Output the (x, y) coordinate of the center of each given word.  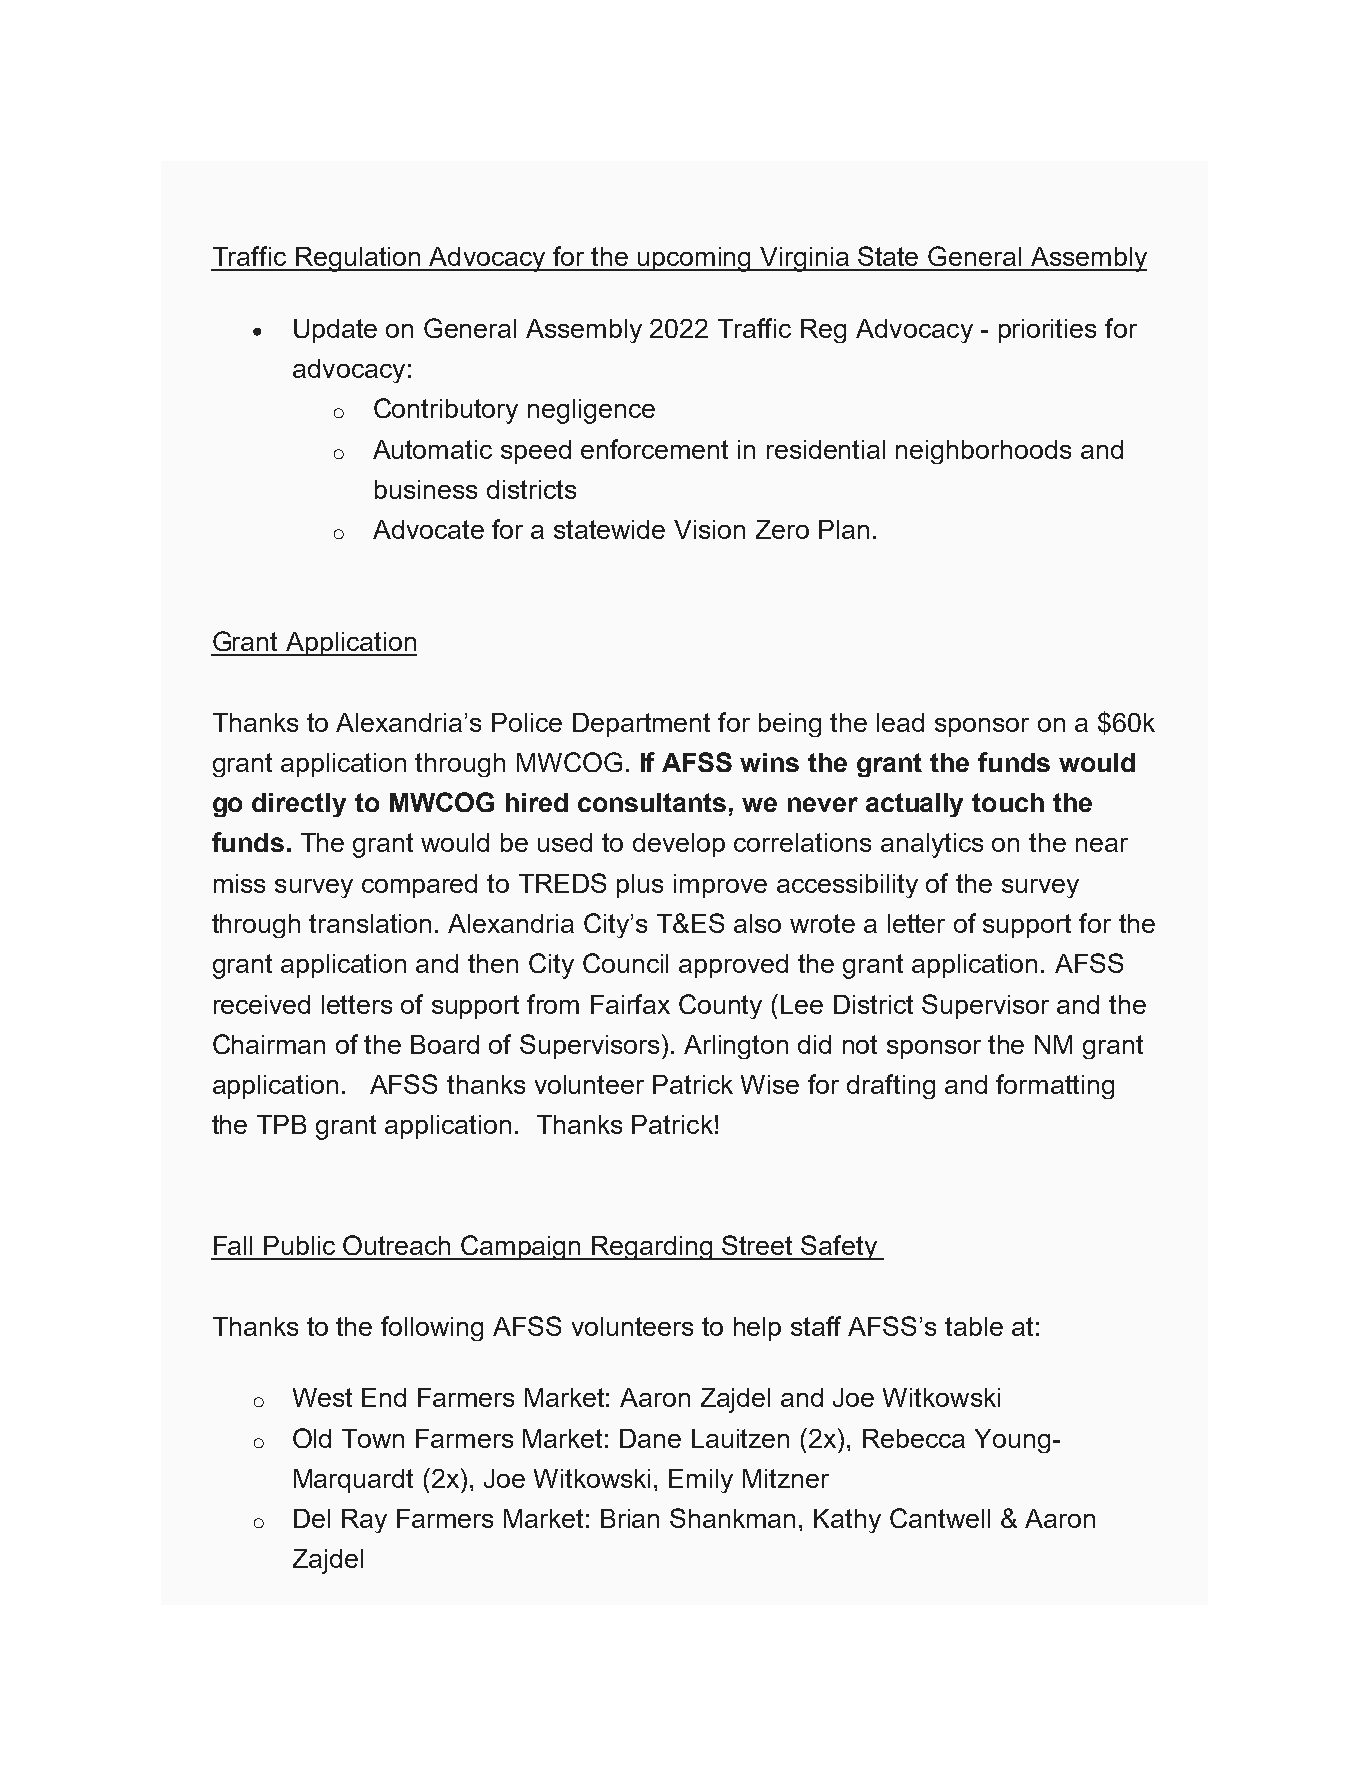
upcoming (695, 259)
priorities (1047, 331)
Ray (364, 1521)
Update (335, 331)
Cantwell (940, 1518)
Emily (701, 1481)
